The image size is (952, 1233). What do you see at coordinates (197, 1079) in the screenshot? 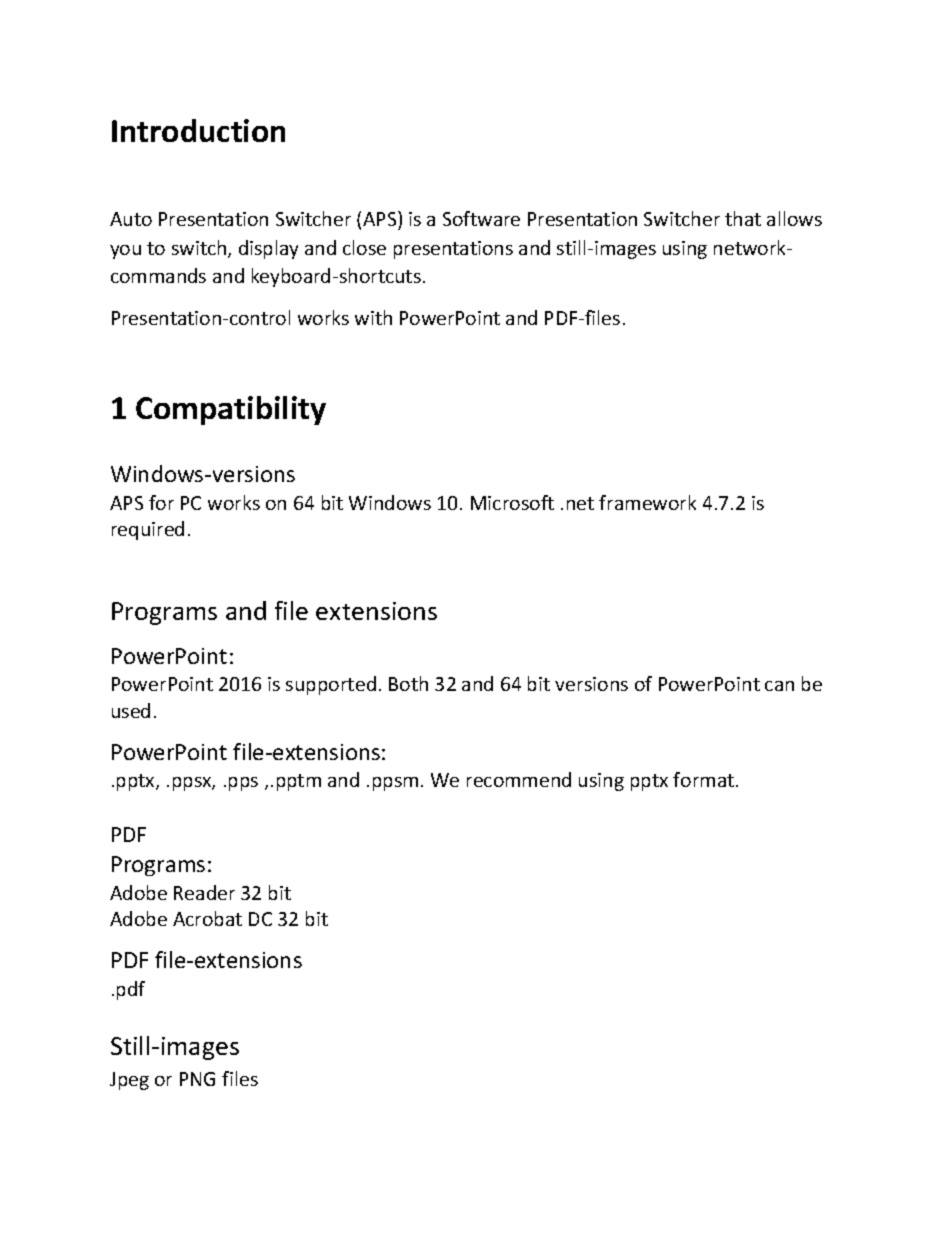
I see `PNG` at bounding box center [197, 1079].
